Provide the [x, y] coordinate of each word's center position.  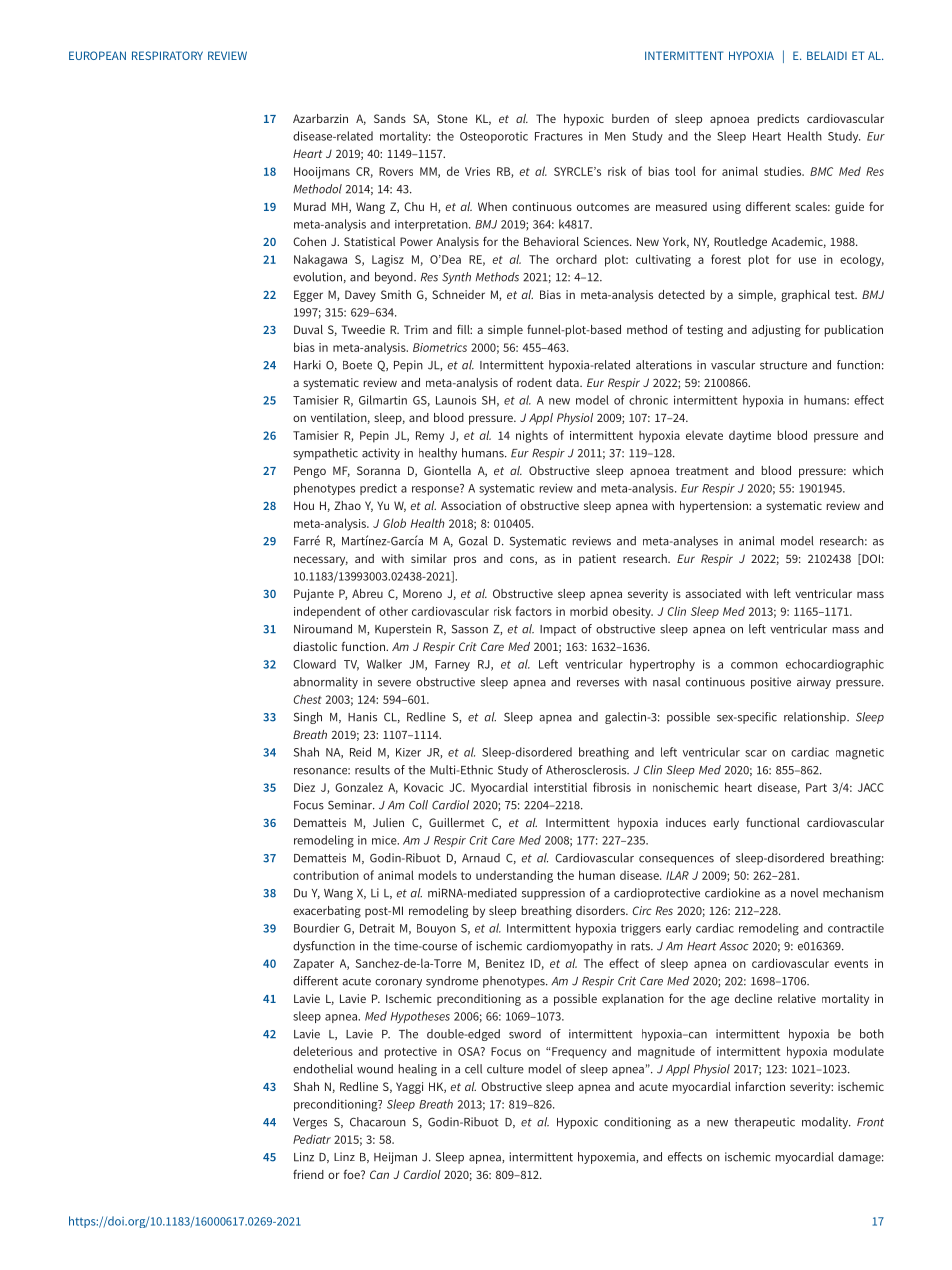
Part [816, 787]
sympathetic [325, 454]
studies [784, 171]
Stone [452, 118]
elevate [704, 435]
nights [532, 437]
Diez [304, 787]
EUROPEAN [97, 55]
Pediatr [312, 1139]
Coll [418, 805]
